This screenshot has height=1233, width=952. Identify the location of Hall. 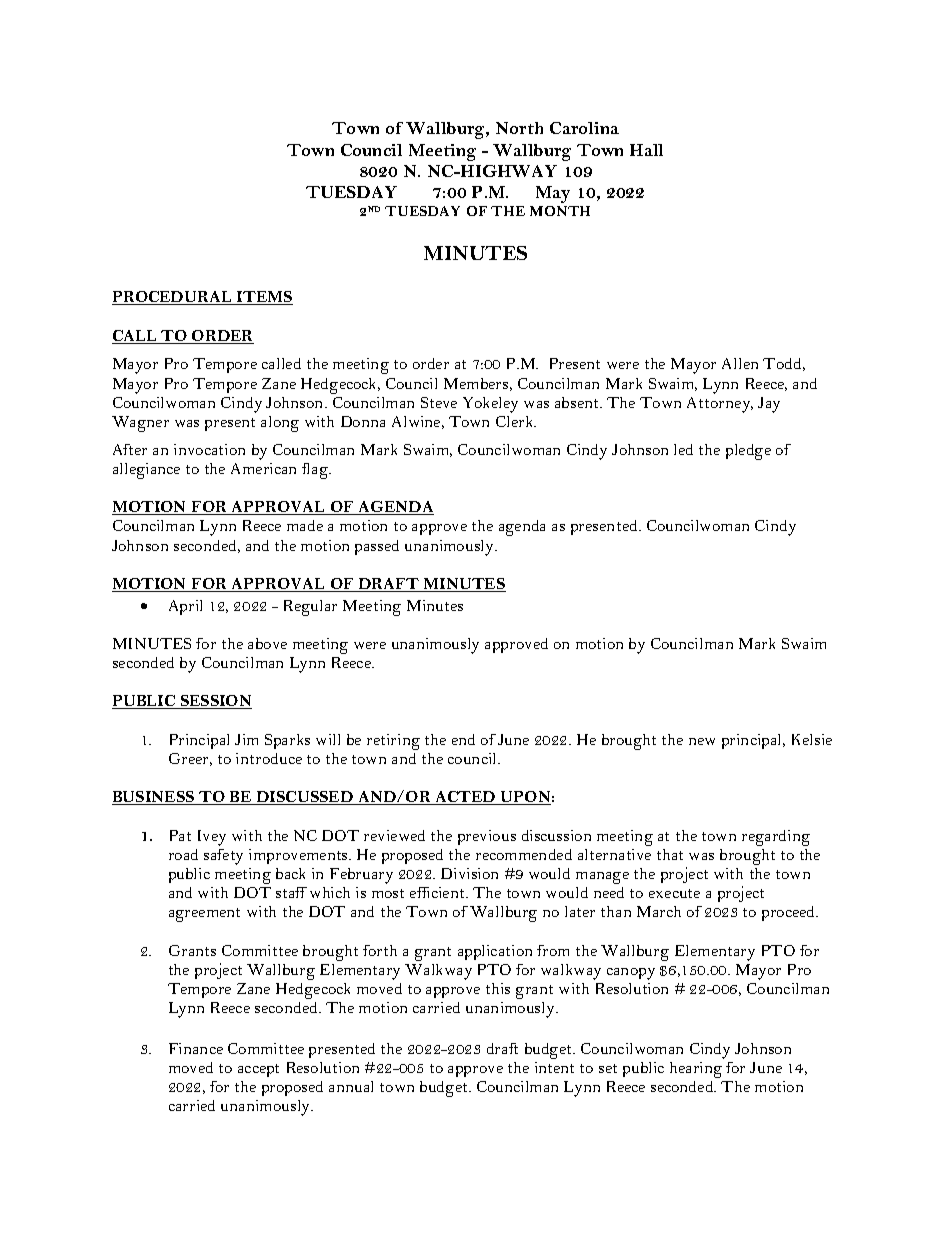
(646, 150).
